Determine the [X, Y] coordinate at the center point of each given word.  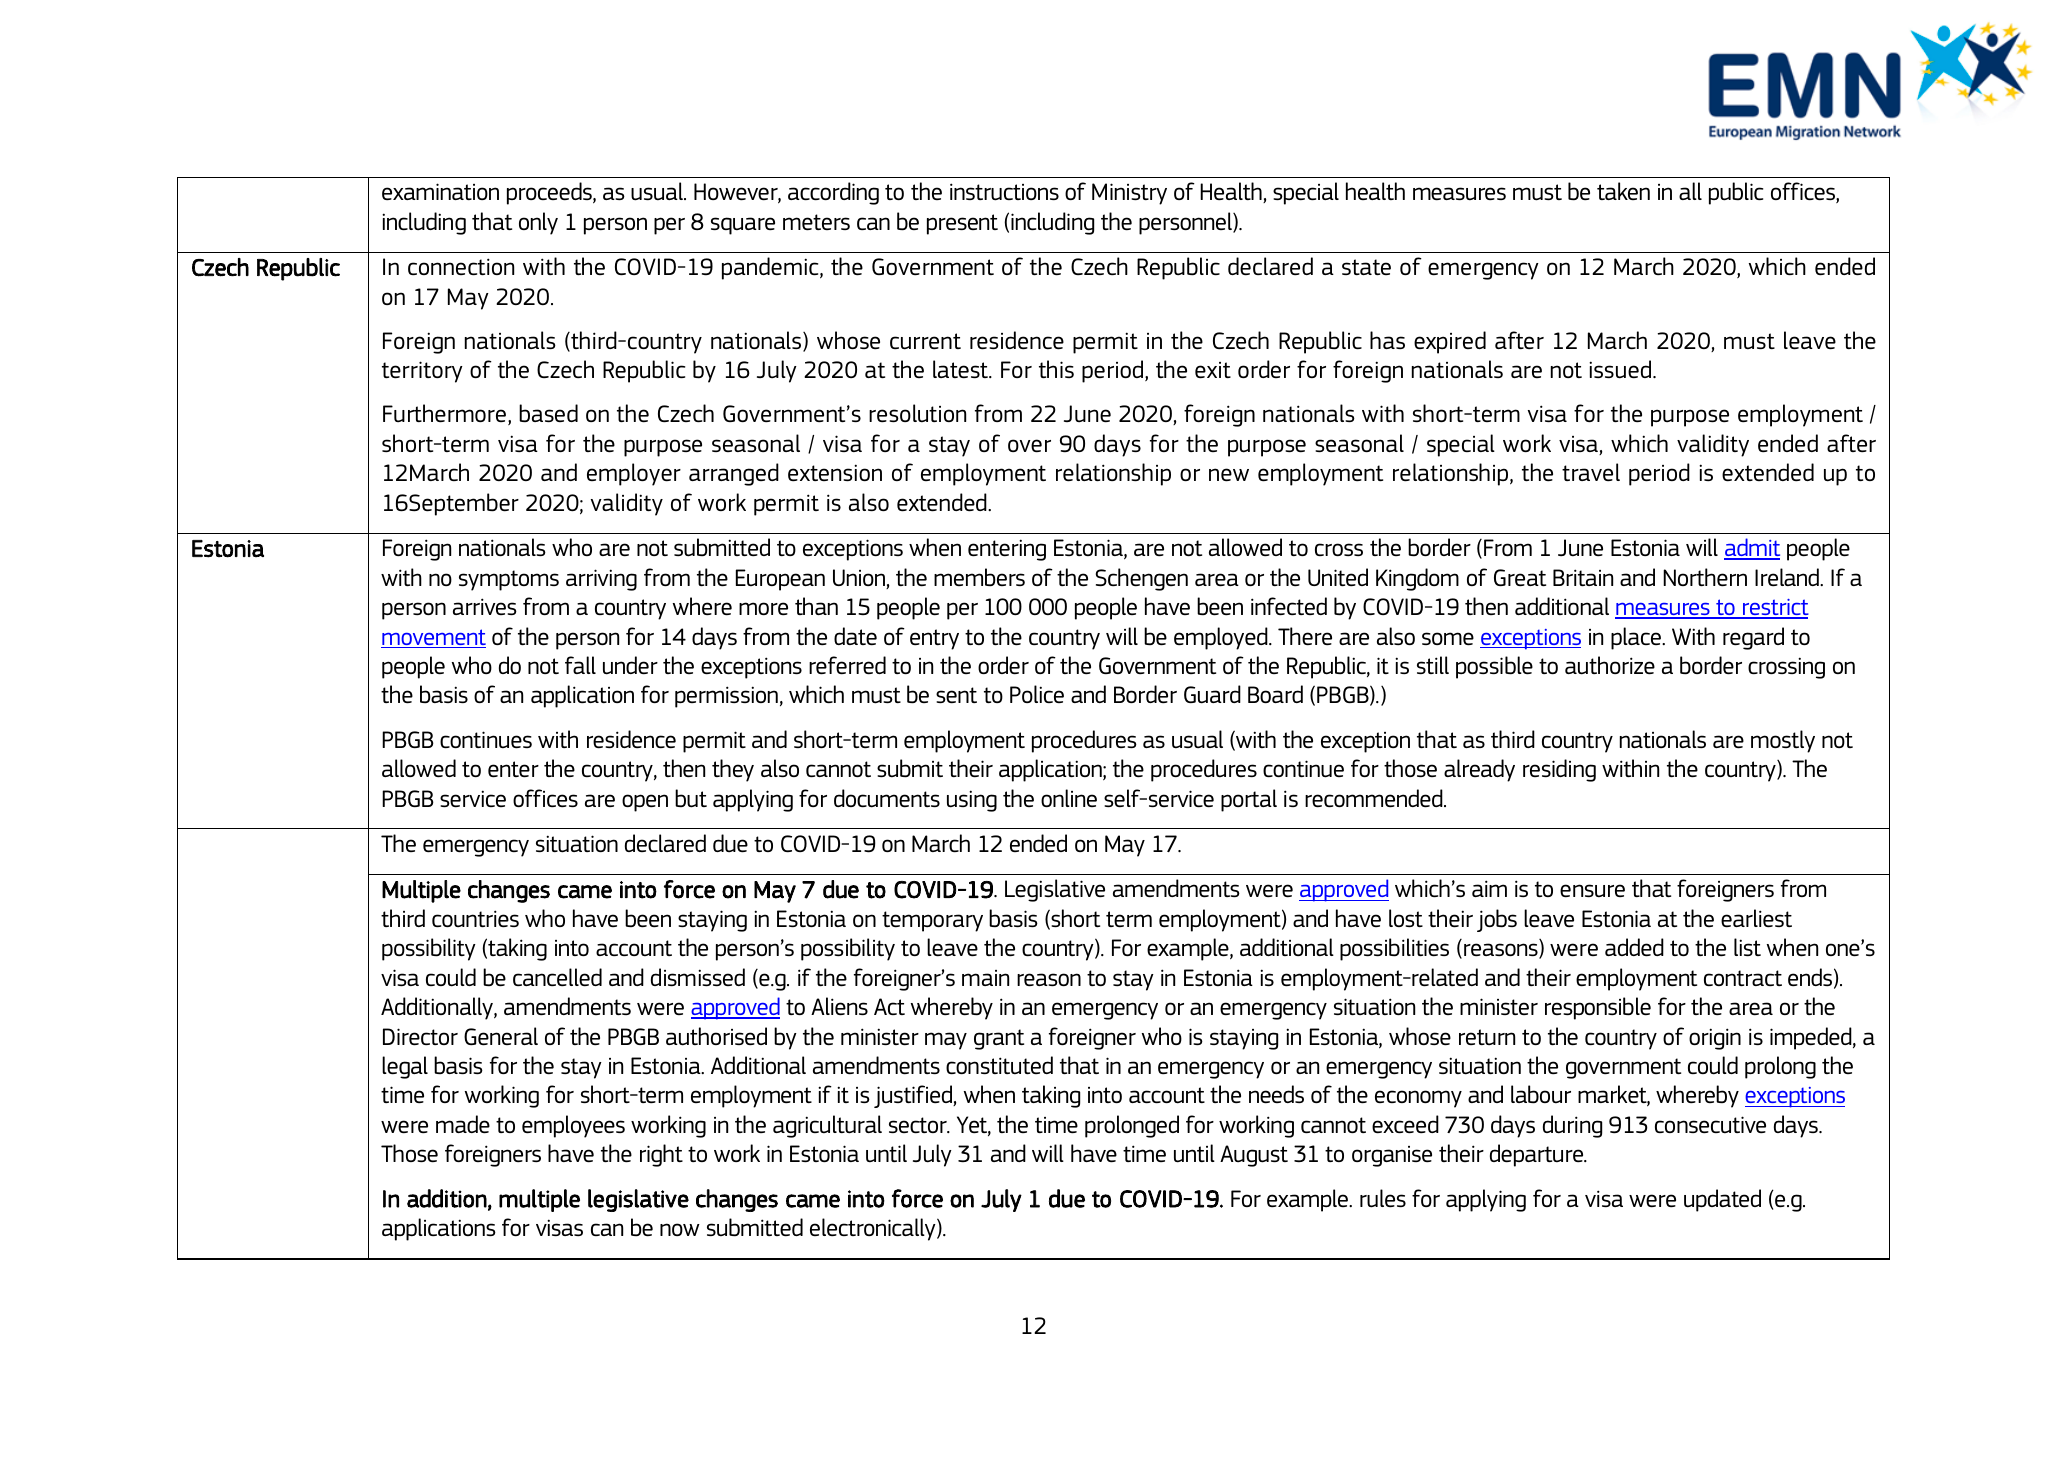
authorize [1610, 665]
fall [580, 665]
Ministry [1129, 194]
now [680, 1229]
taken [1623, 191]
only [538, 223]
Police [1037, 694]
